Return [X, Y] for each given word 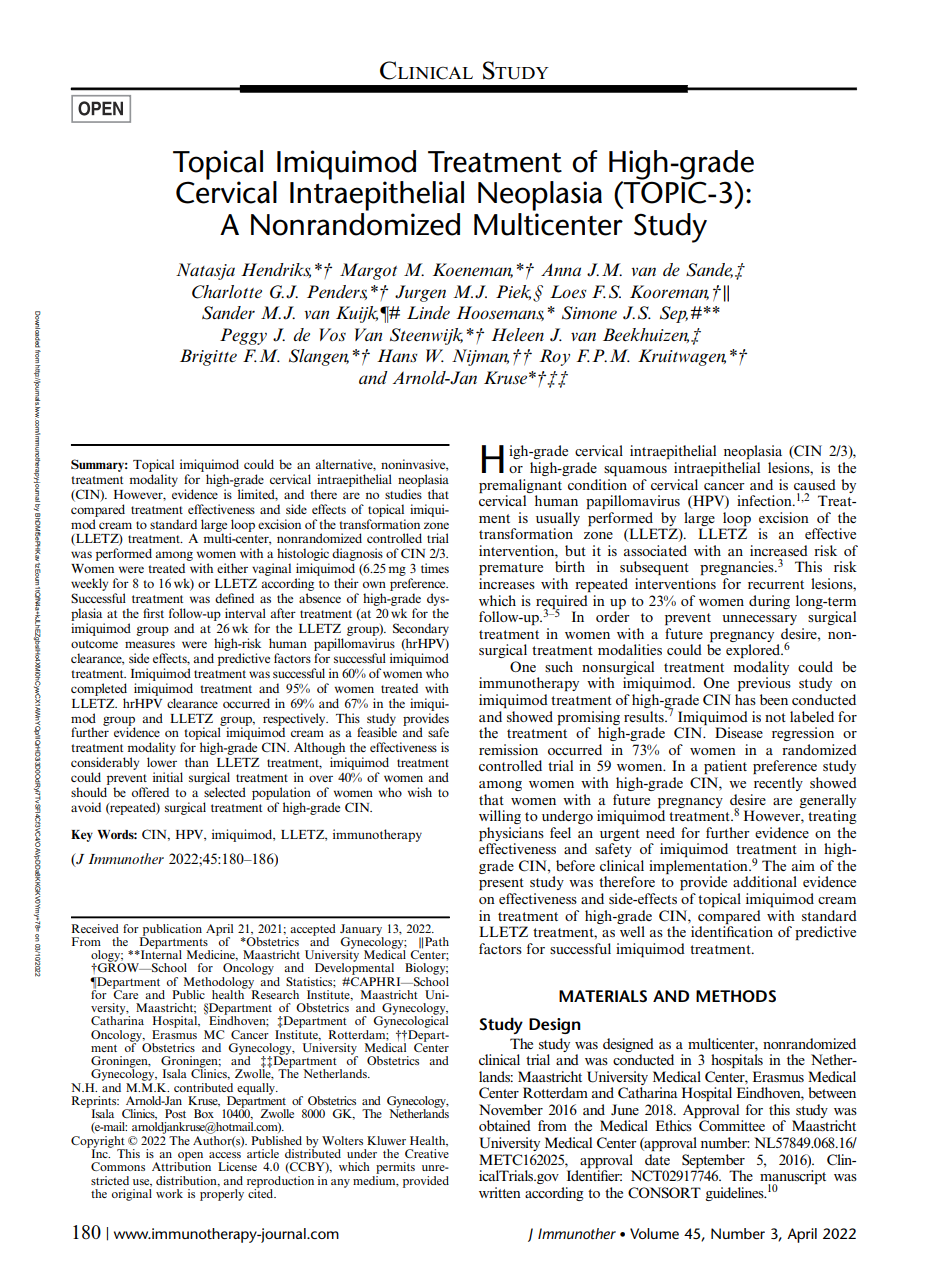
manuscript [793, 1178]
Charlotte [227, 292]
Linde [428, 312]
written [500, 1192]
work [169, 1193]
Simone [589, 313]
